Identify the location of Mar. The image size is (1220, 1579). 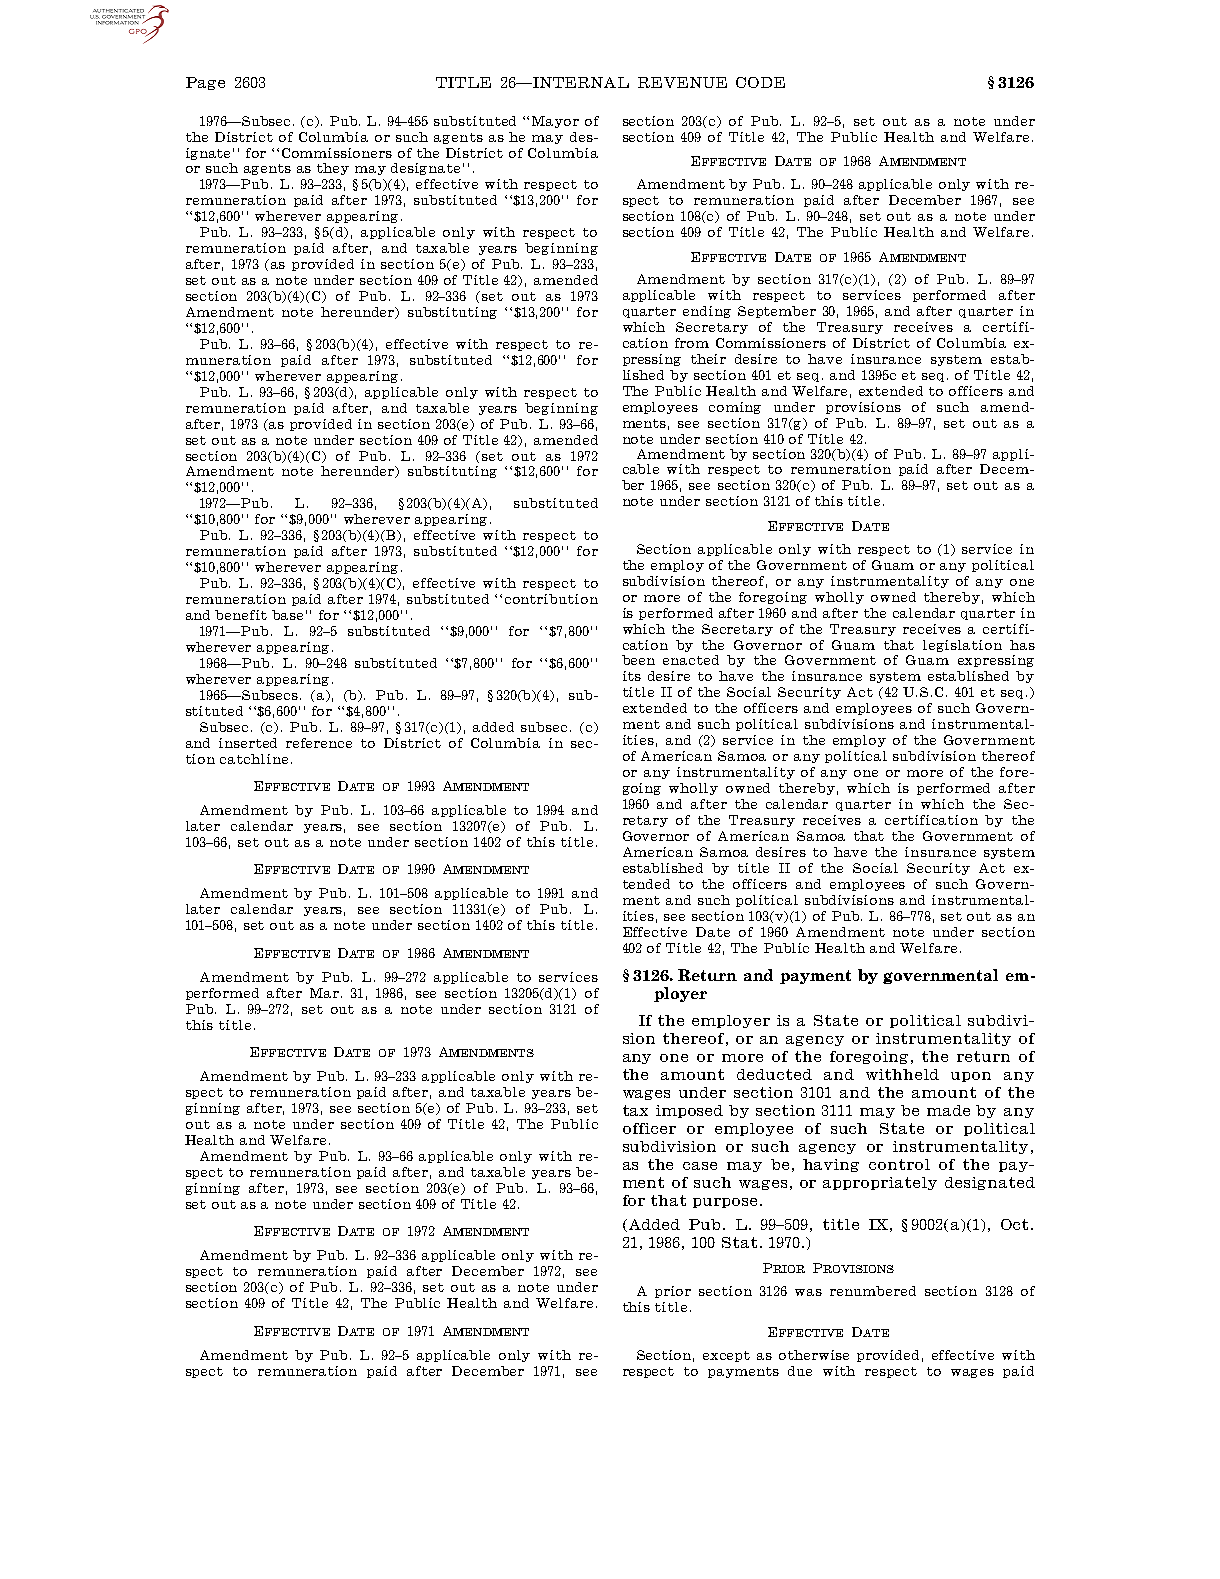
(326, 993).
